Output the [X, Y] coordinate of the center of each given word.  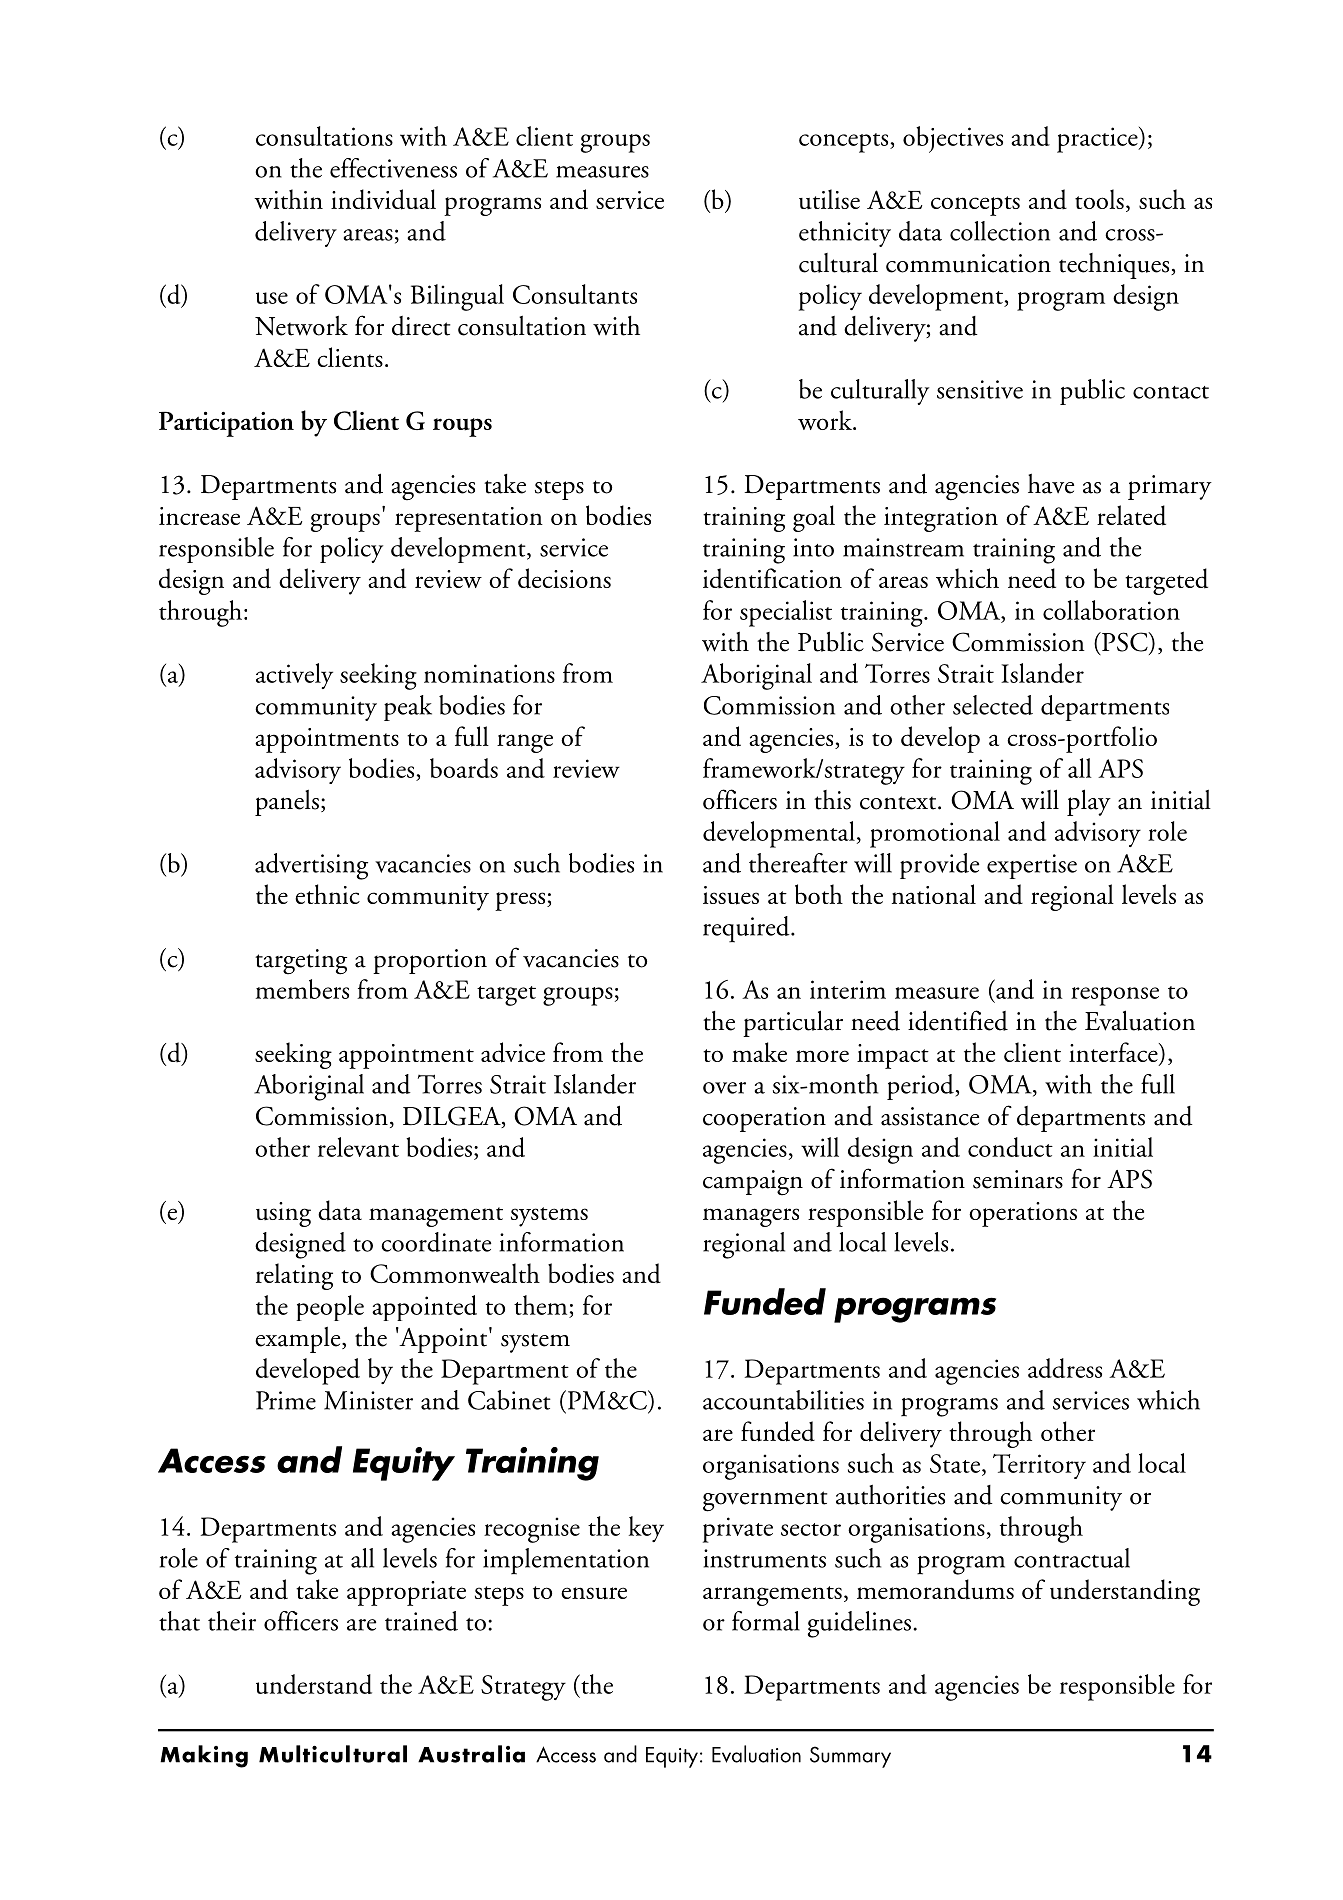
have [1051, 483]
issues [731, 895]
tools [1099, 199]
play [1089, 802]
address [1065, 1368]
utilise [829, 199]
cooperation [764, 1119]
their [232, 1621]
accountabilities [783, 1400]
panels [287, 802]
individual [383, 199]
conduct [1010, 1147]
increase [199, 516]
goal [814, 518]
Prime [286, 1400]
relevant [358, 1147]
